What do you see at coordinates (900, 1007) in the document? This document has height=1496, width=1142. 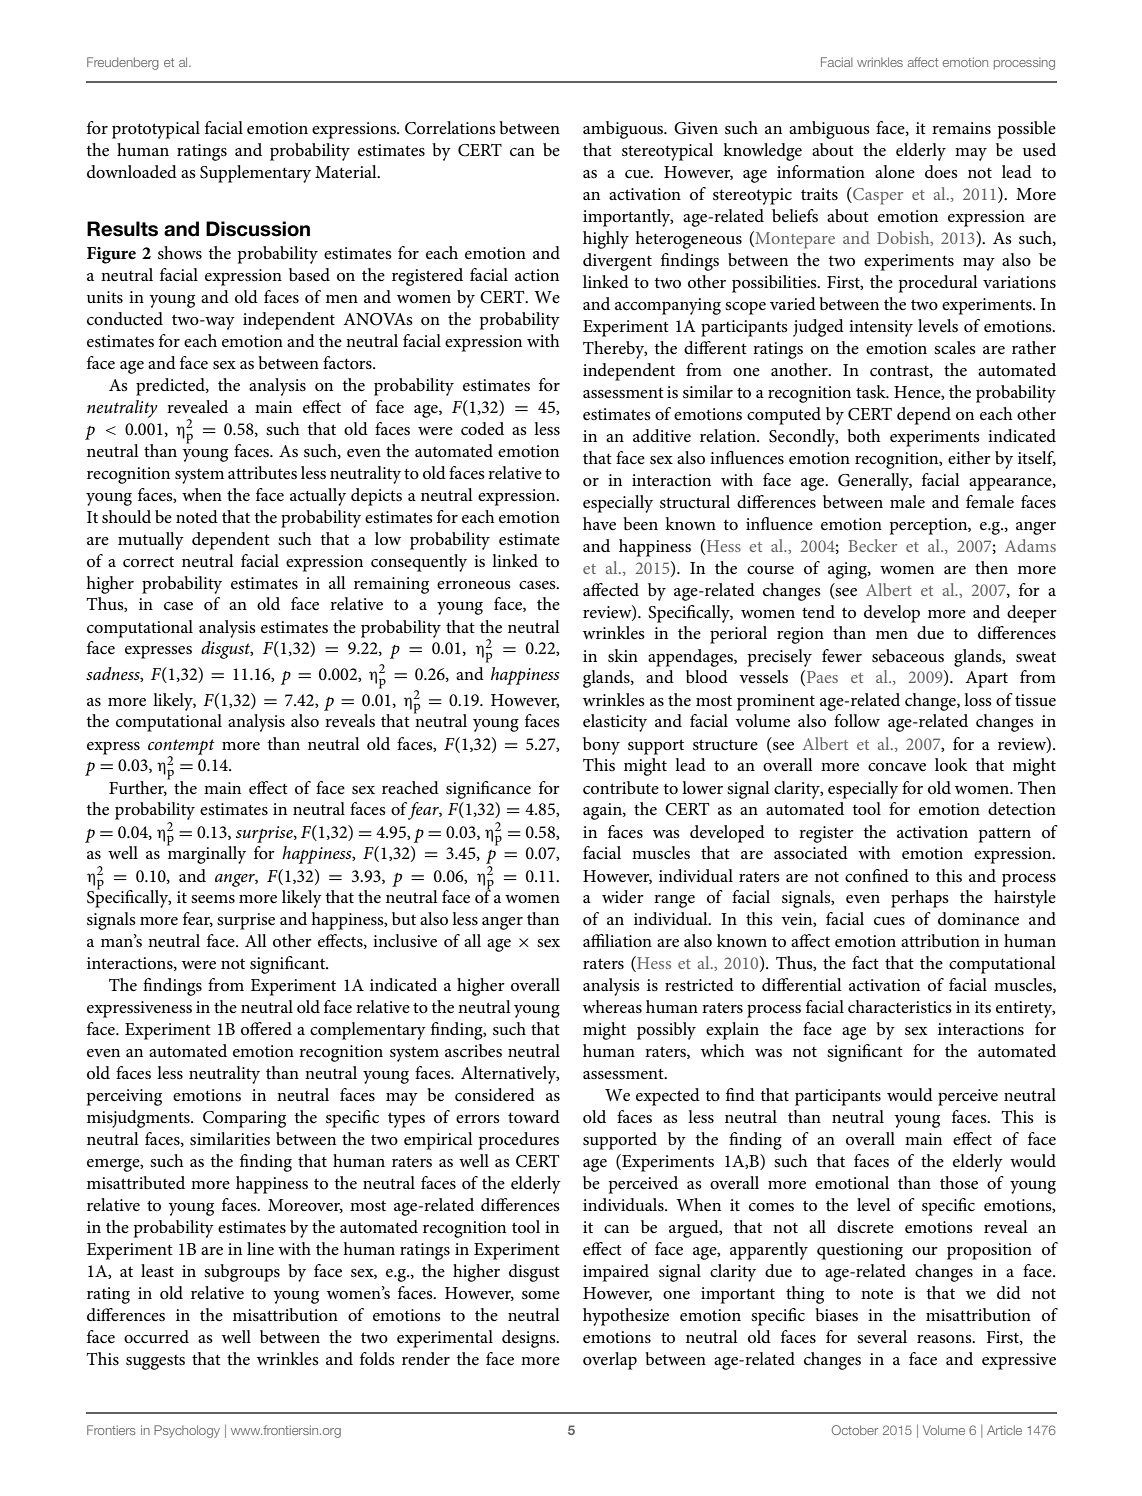 I see `characteristics` at bounding box center [900, 1007].
